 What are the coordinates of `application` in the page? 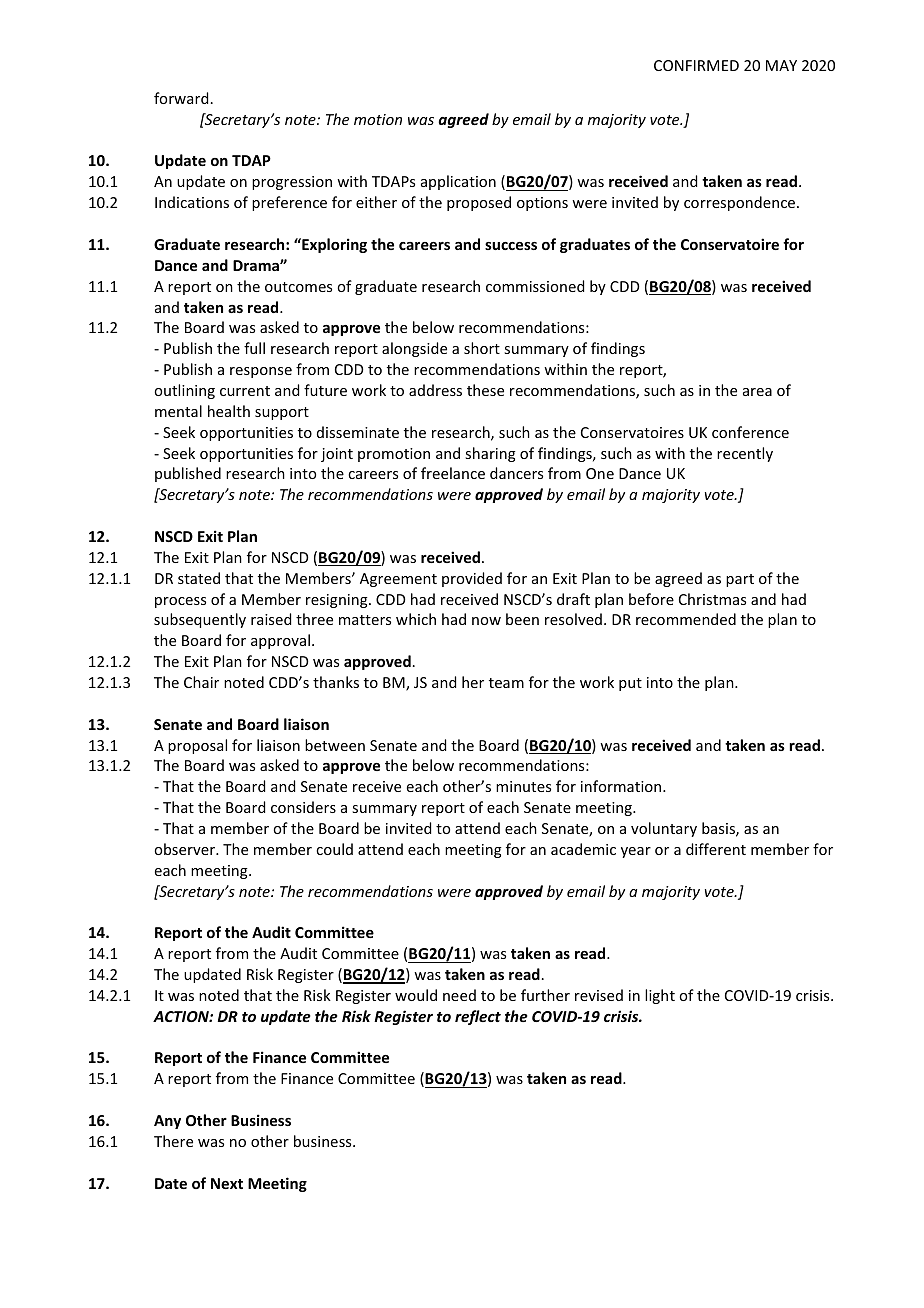 It's located at (458, 182).
